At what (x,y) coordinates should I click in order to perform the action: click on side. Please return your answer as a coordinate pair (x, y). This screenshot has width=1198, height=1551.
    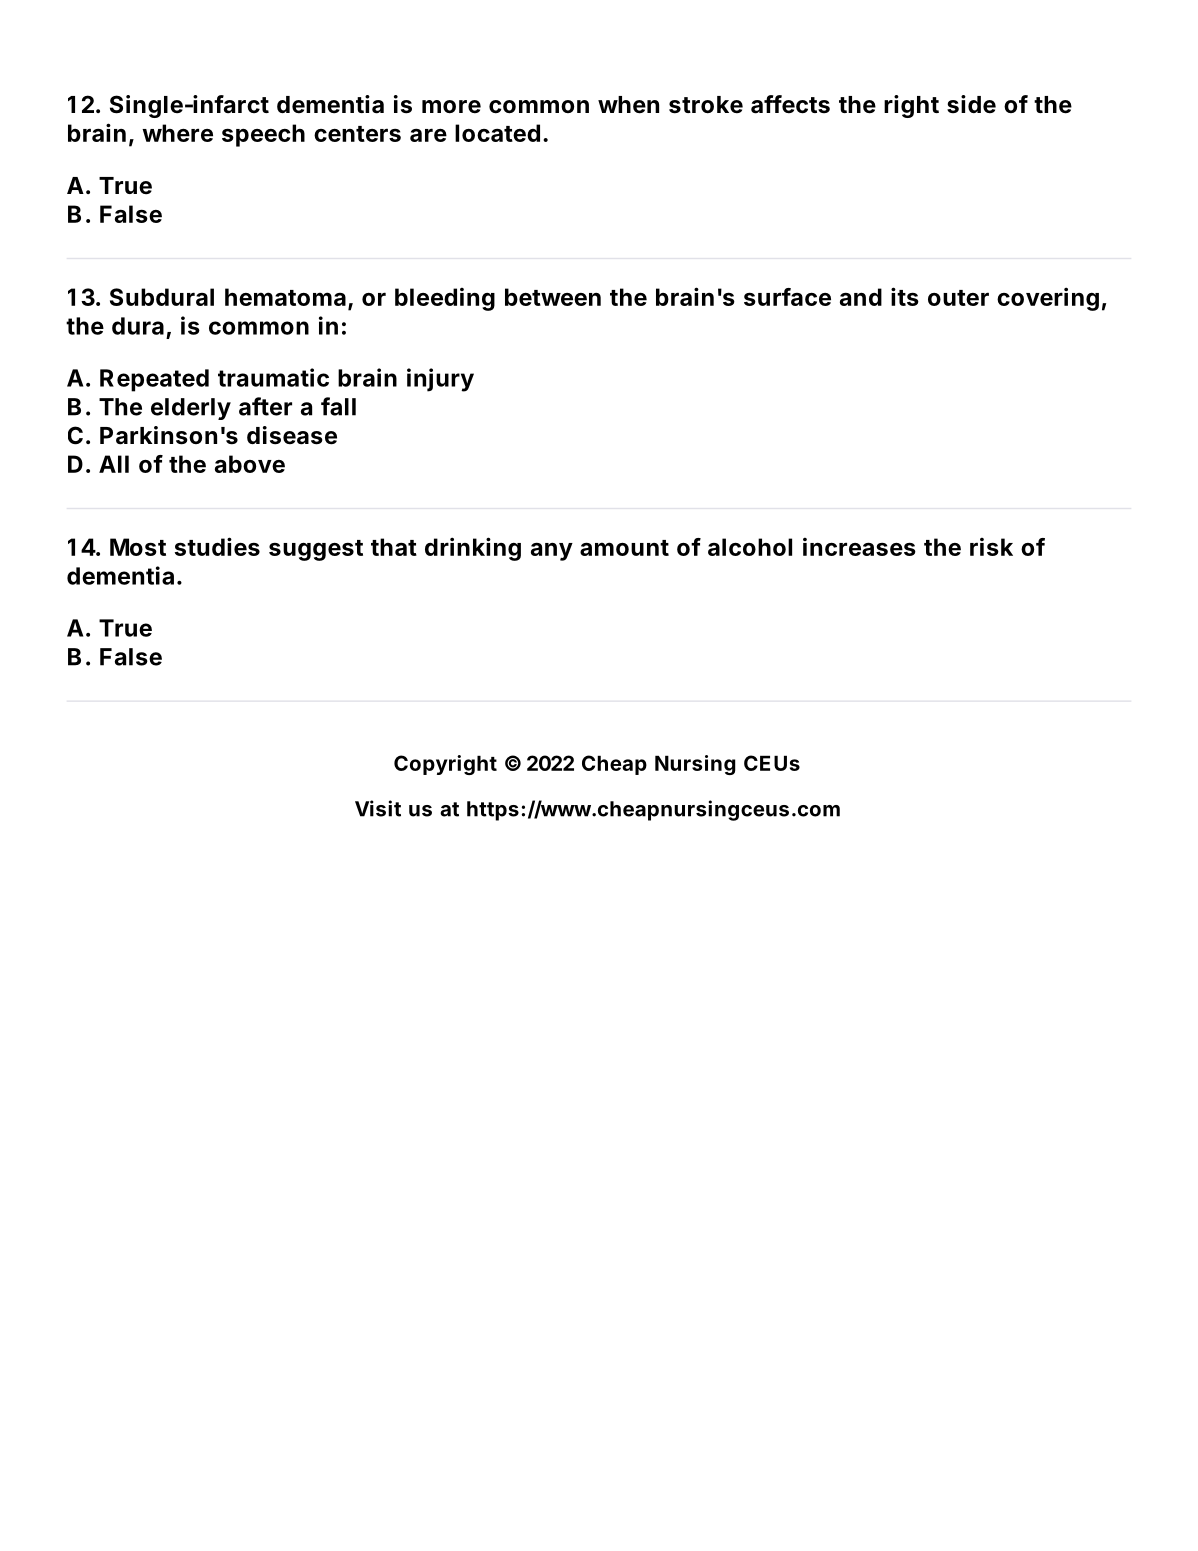
    Looking at the image, I should click on (971, 104).
